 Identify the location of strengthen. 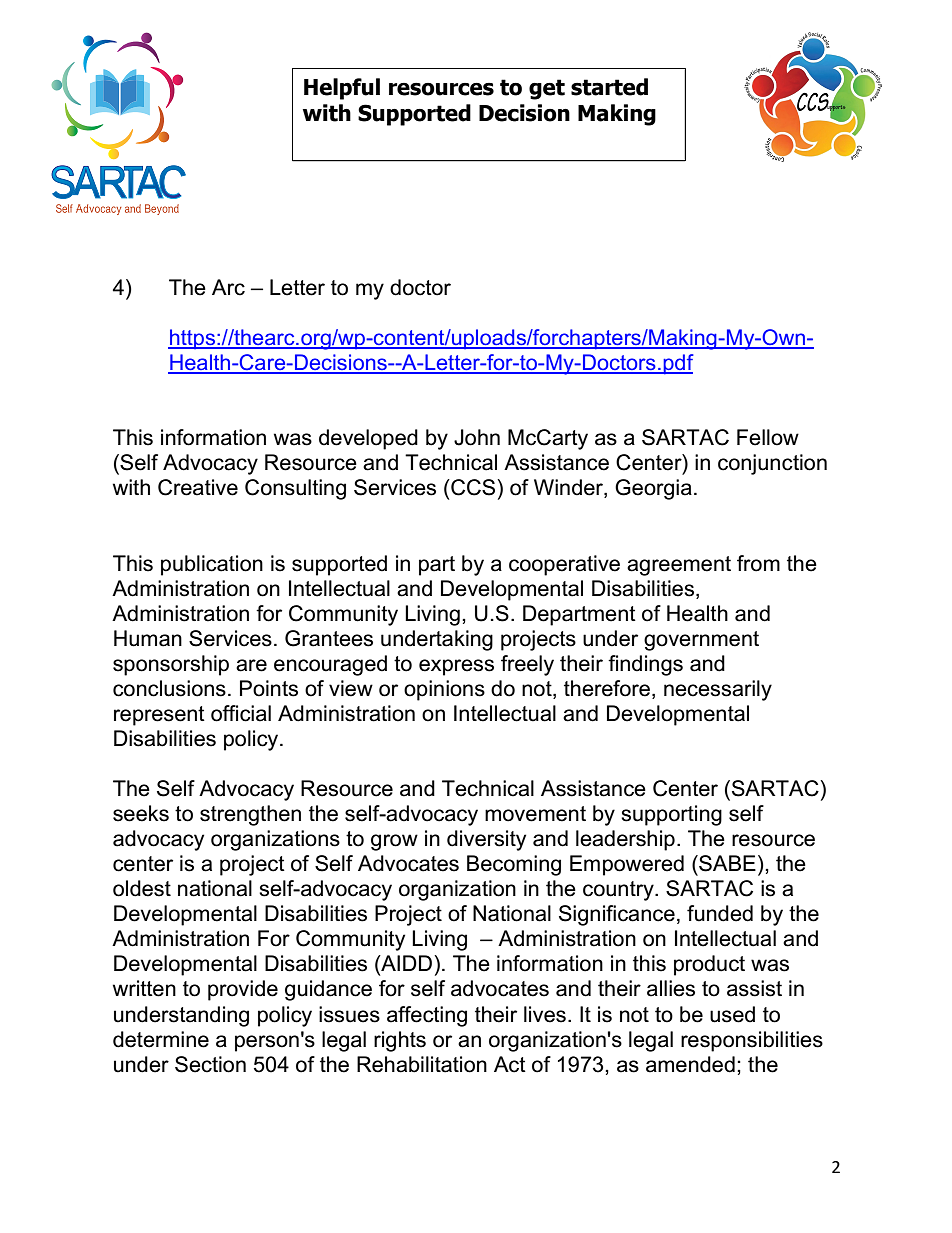
(250, 815).
